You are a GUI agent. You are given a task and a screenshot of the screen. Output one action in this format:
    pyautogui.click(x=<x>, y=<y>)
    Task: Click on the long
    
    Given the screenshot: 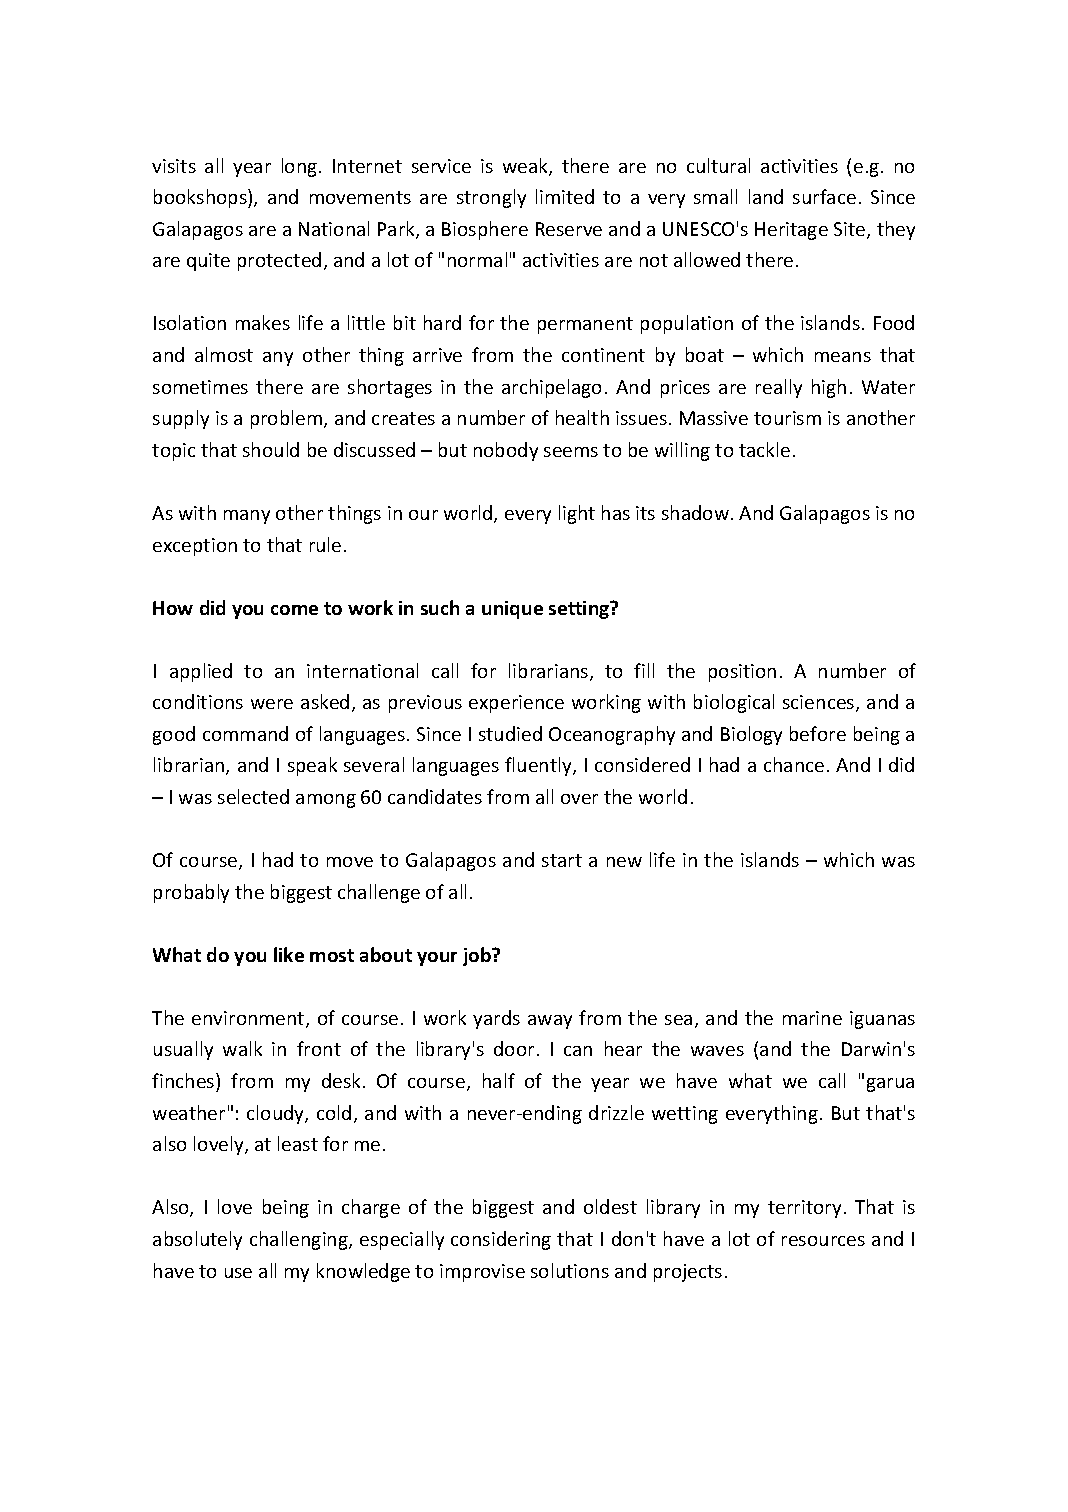 What is the action you would take?
    pyautogui.click(x=301, y=167)
